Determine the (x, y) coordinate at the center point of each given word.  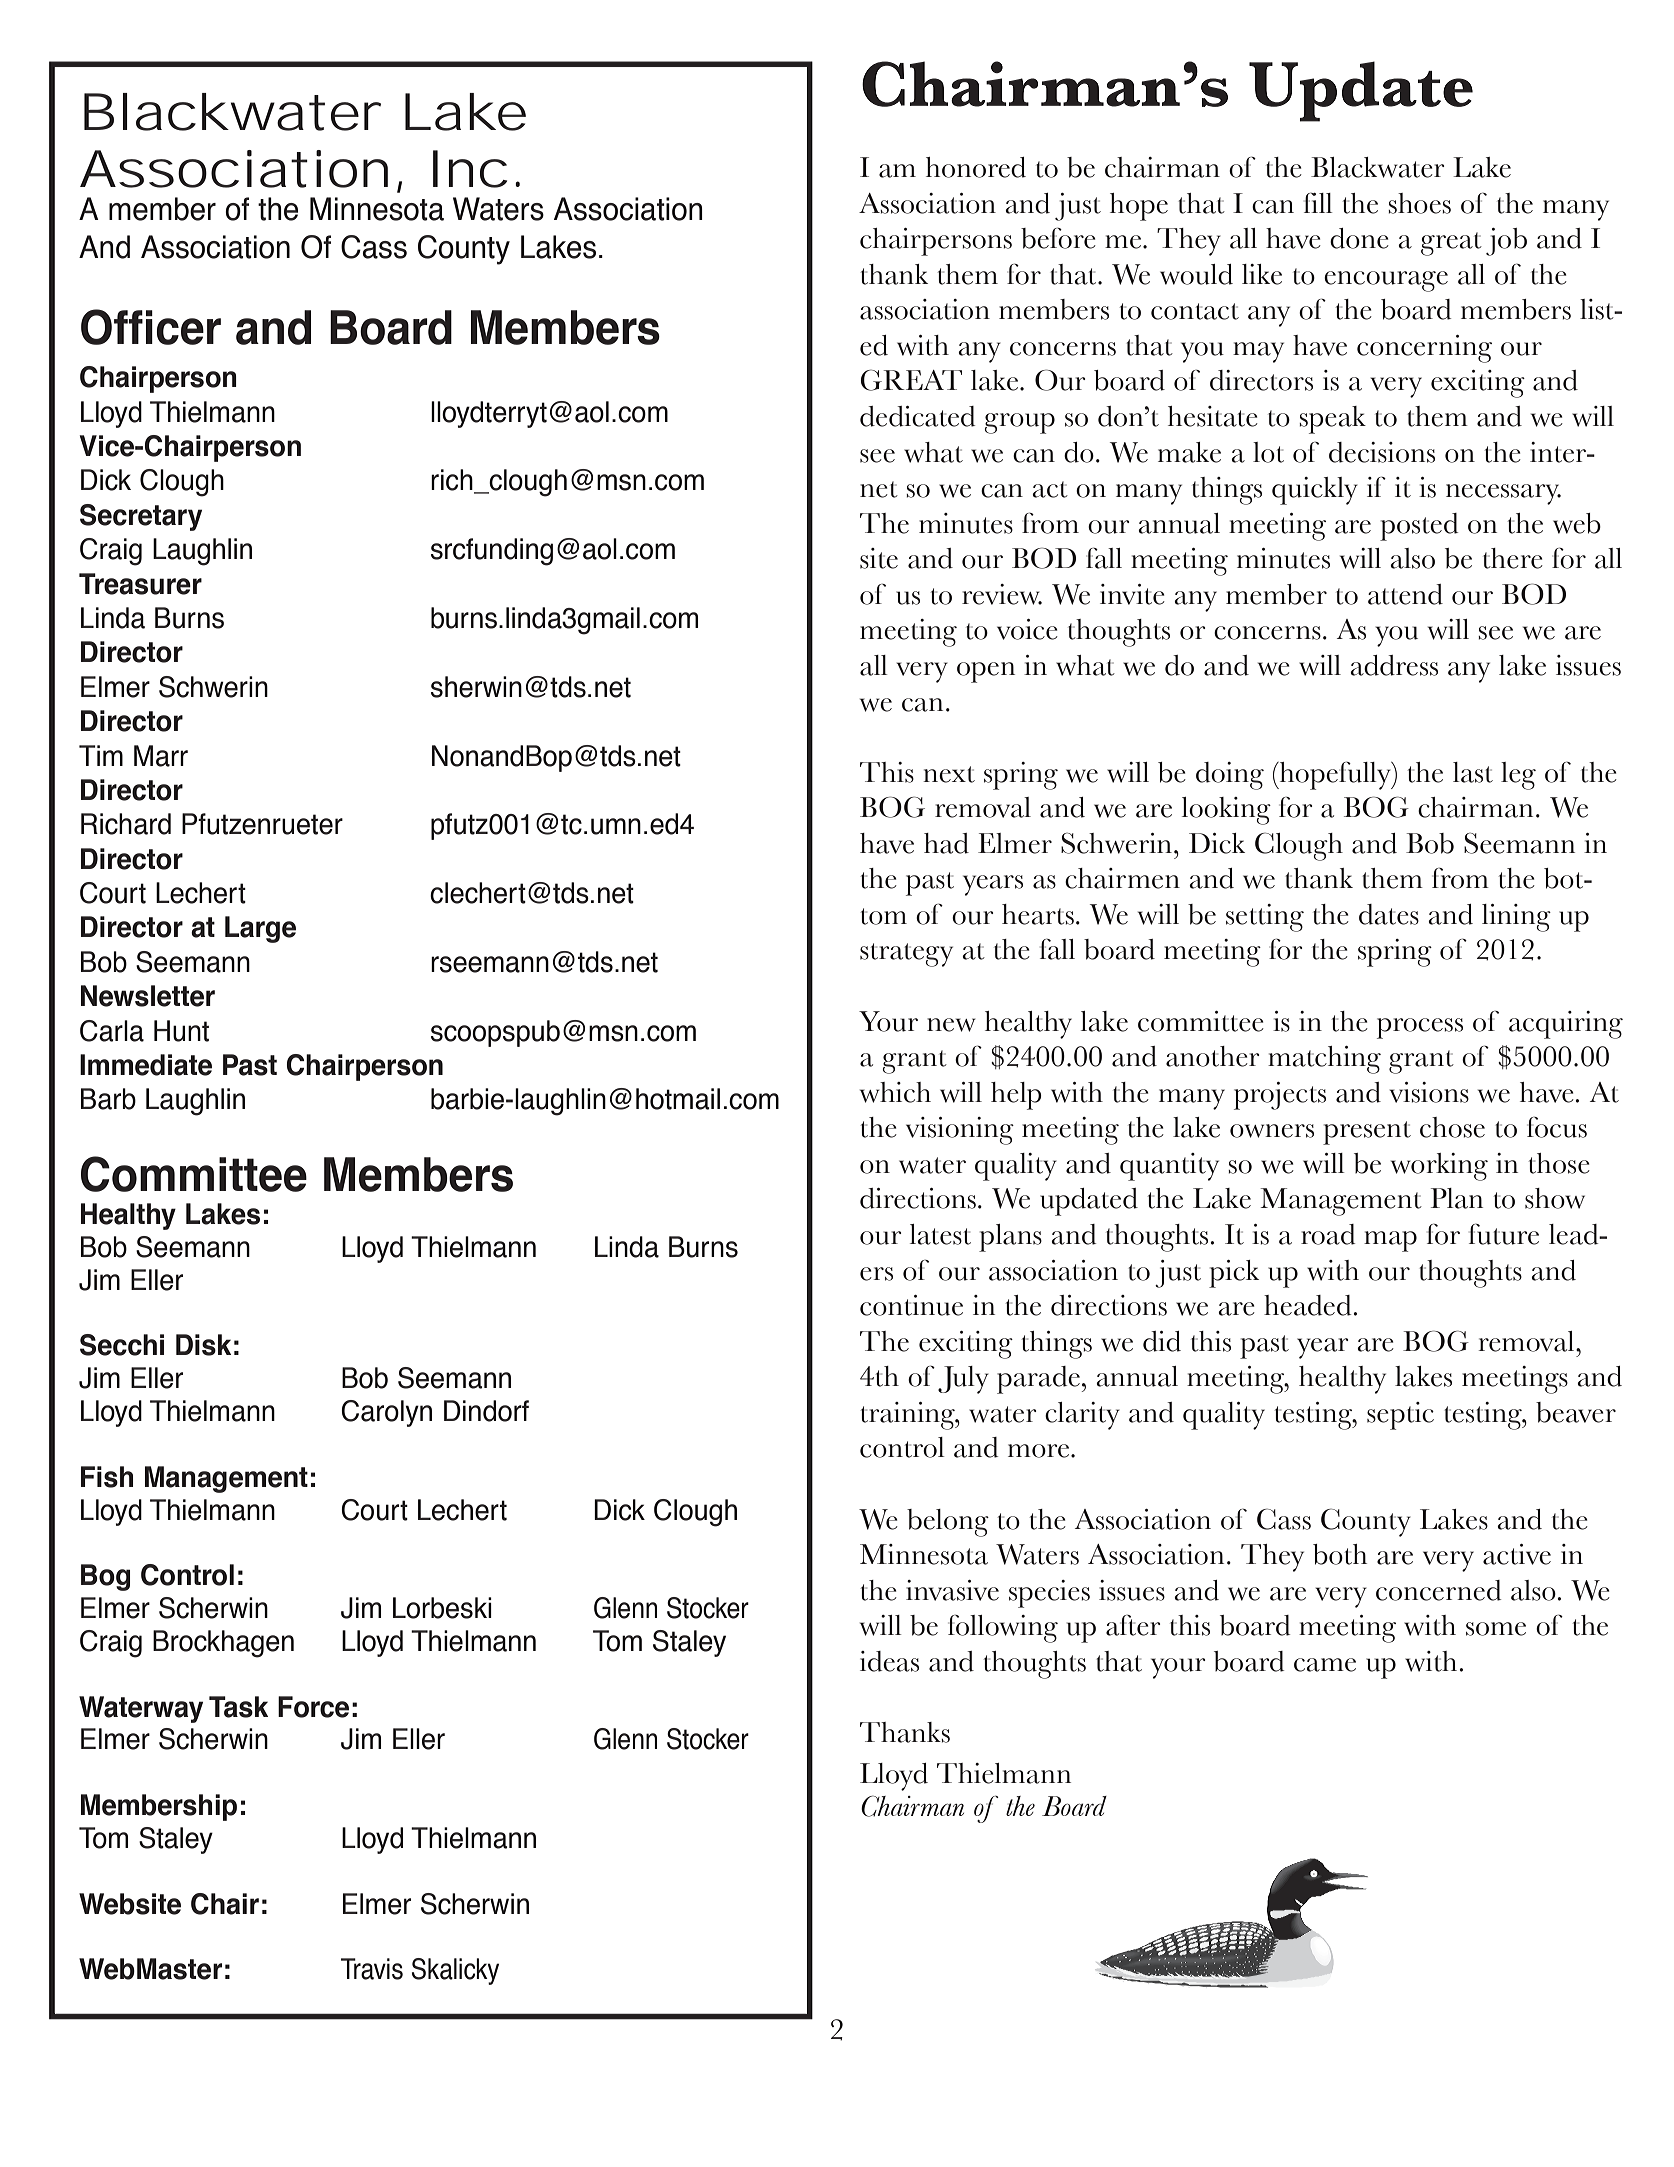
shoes (1419, 203)
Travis (372, 1969)
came (1325, 1665)
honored (976, 167)
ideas (889, 1661)
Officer (151, 327)
